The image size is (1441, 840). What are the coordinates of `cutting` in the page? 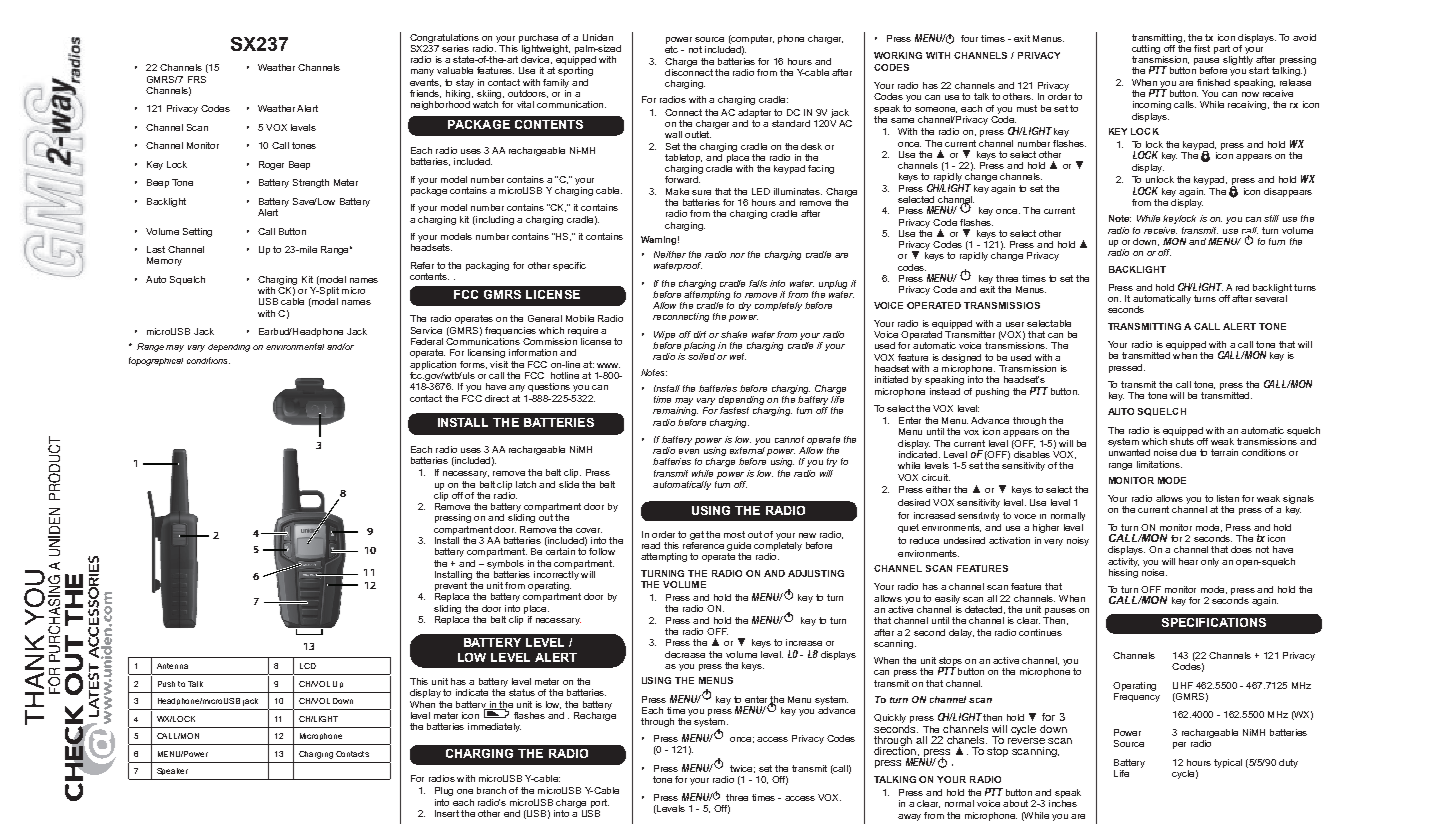 It's located at (1146, 49).
